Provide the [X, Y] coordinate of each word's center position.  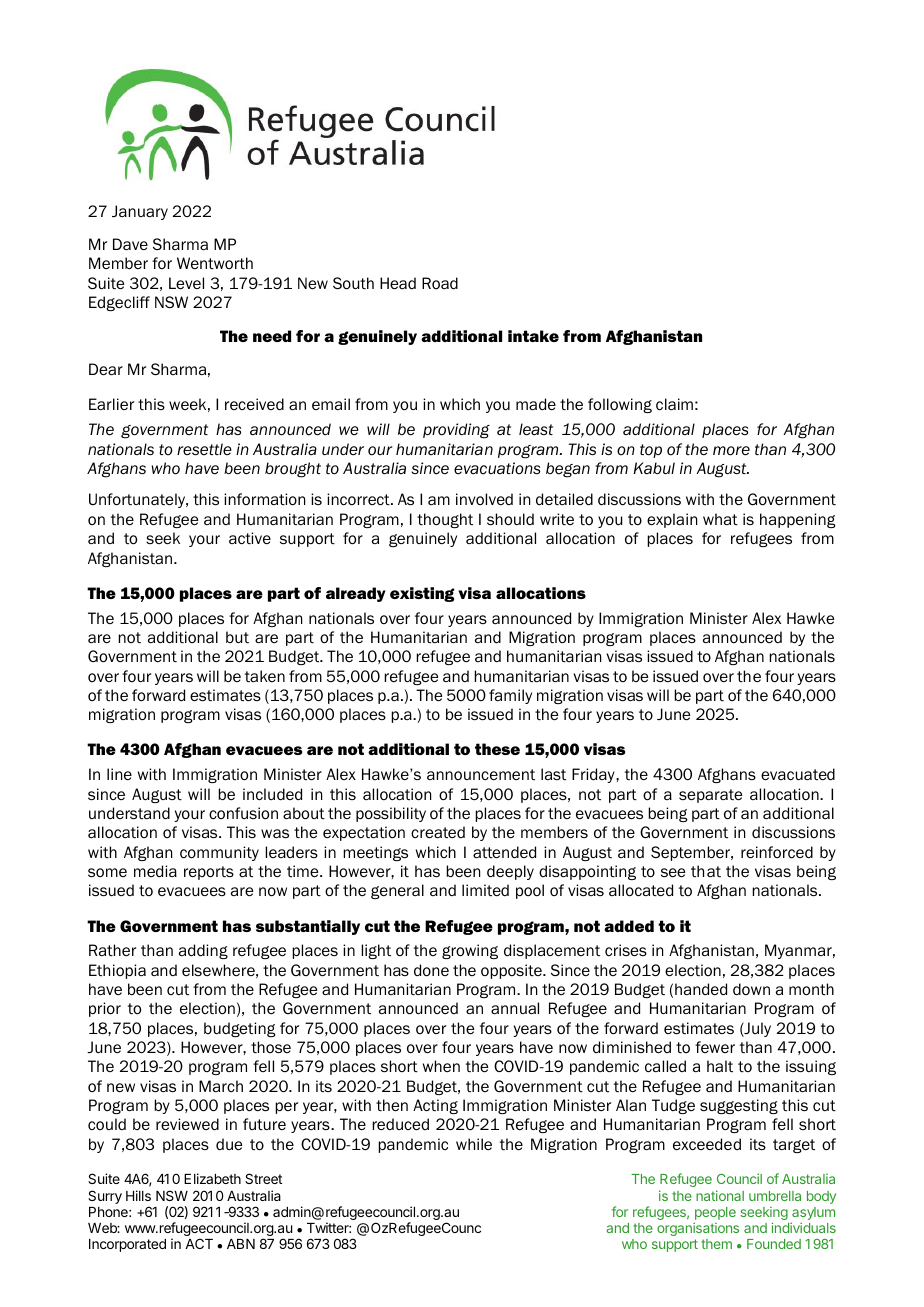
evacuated [798, 774]
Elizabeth [212, 1178]
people [715, 1215]
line [119, 774]
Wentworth [215, 263]
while [474, 1144]
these [497, 749]
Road [440, 283]
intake [533, 336]
